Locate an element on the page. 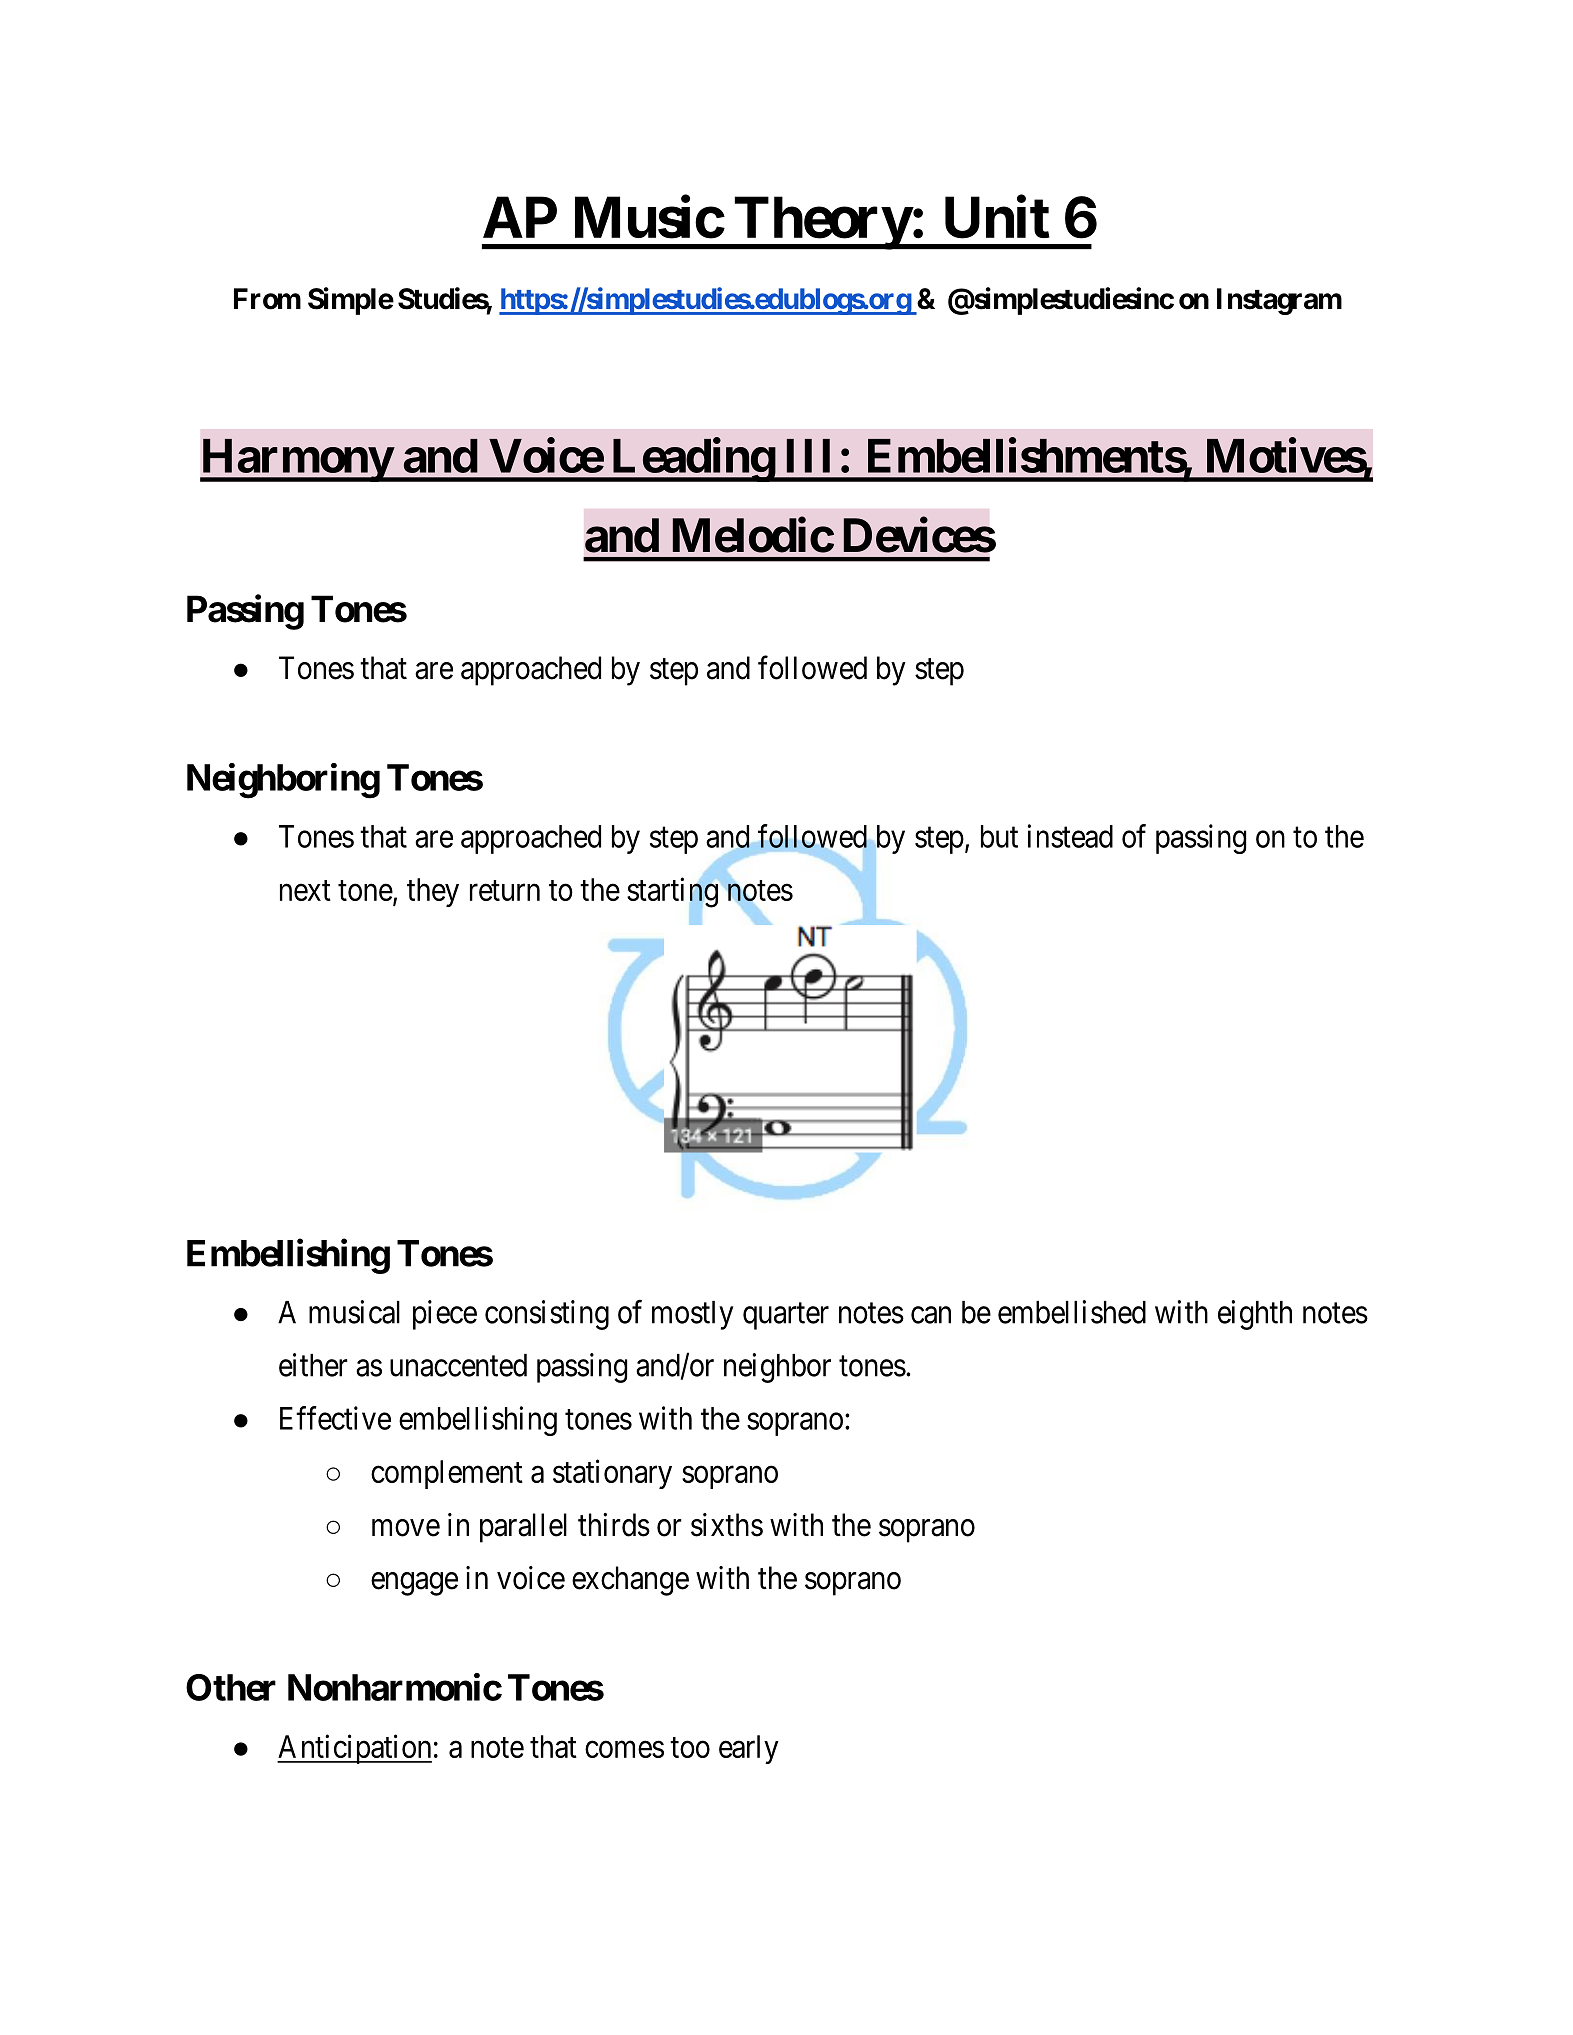 Image resolution: width=1573 pixels, height=2035 pixels. next is located at coordinates (305, 890).
